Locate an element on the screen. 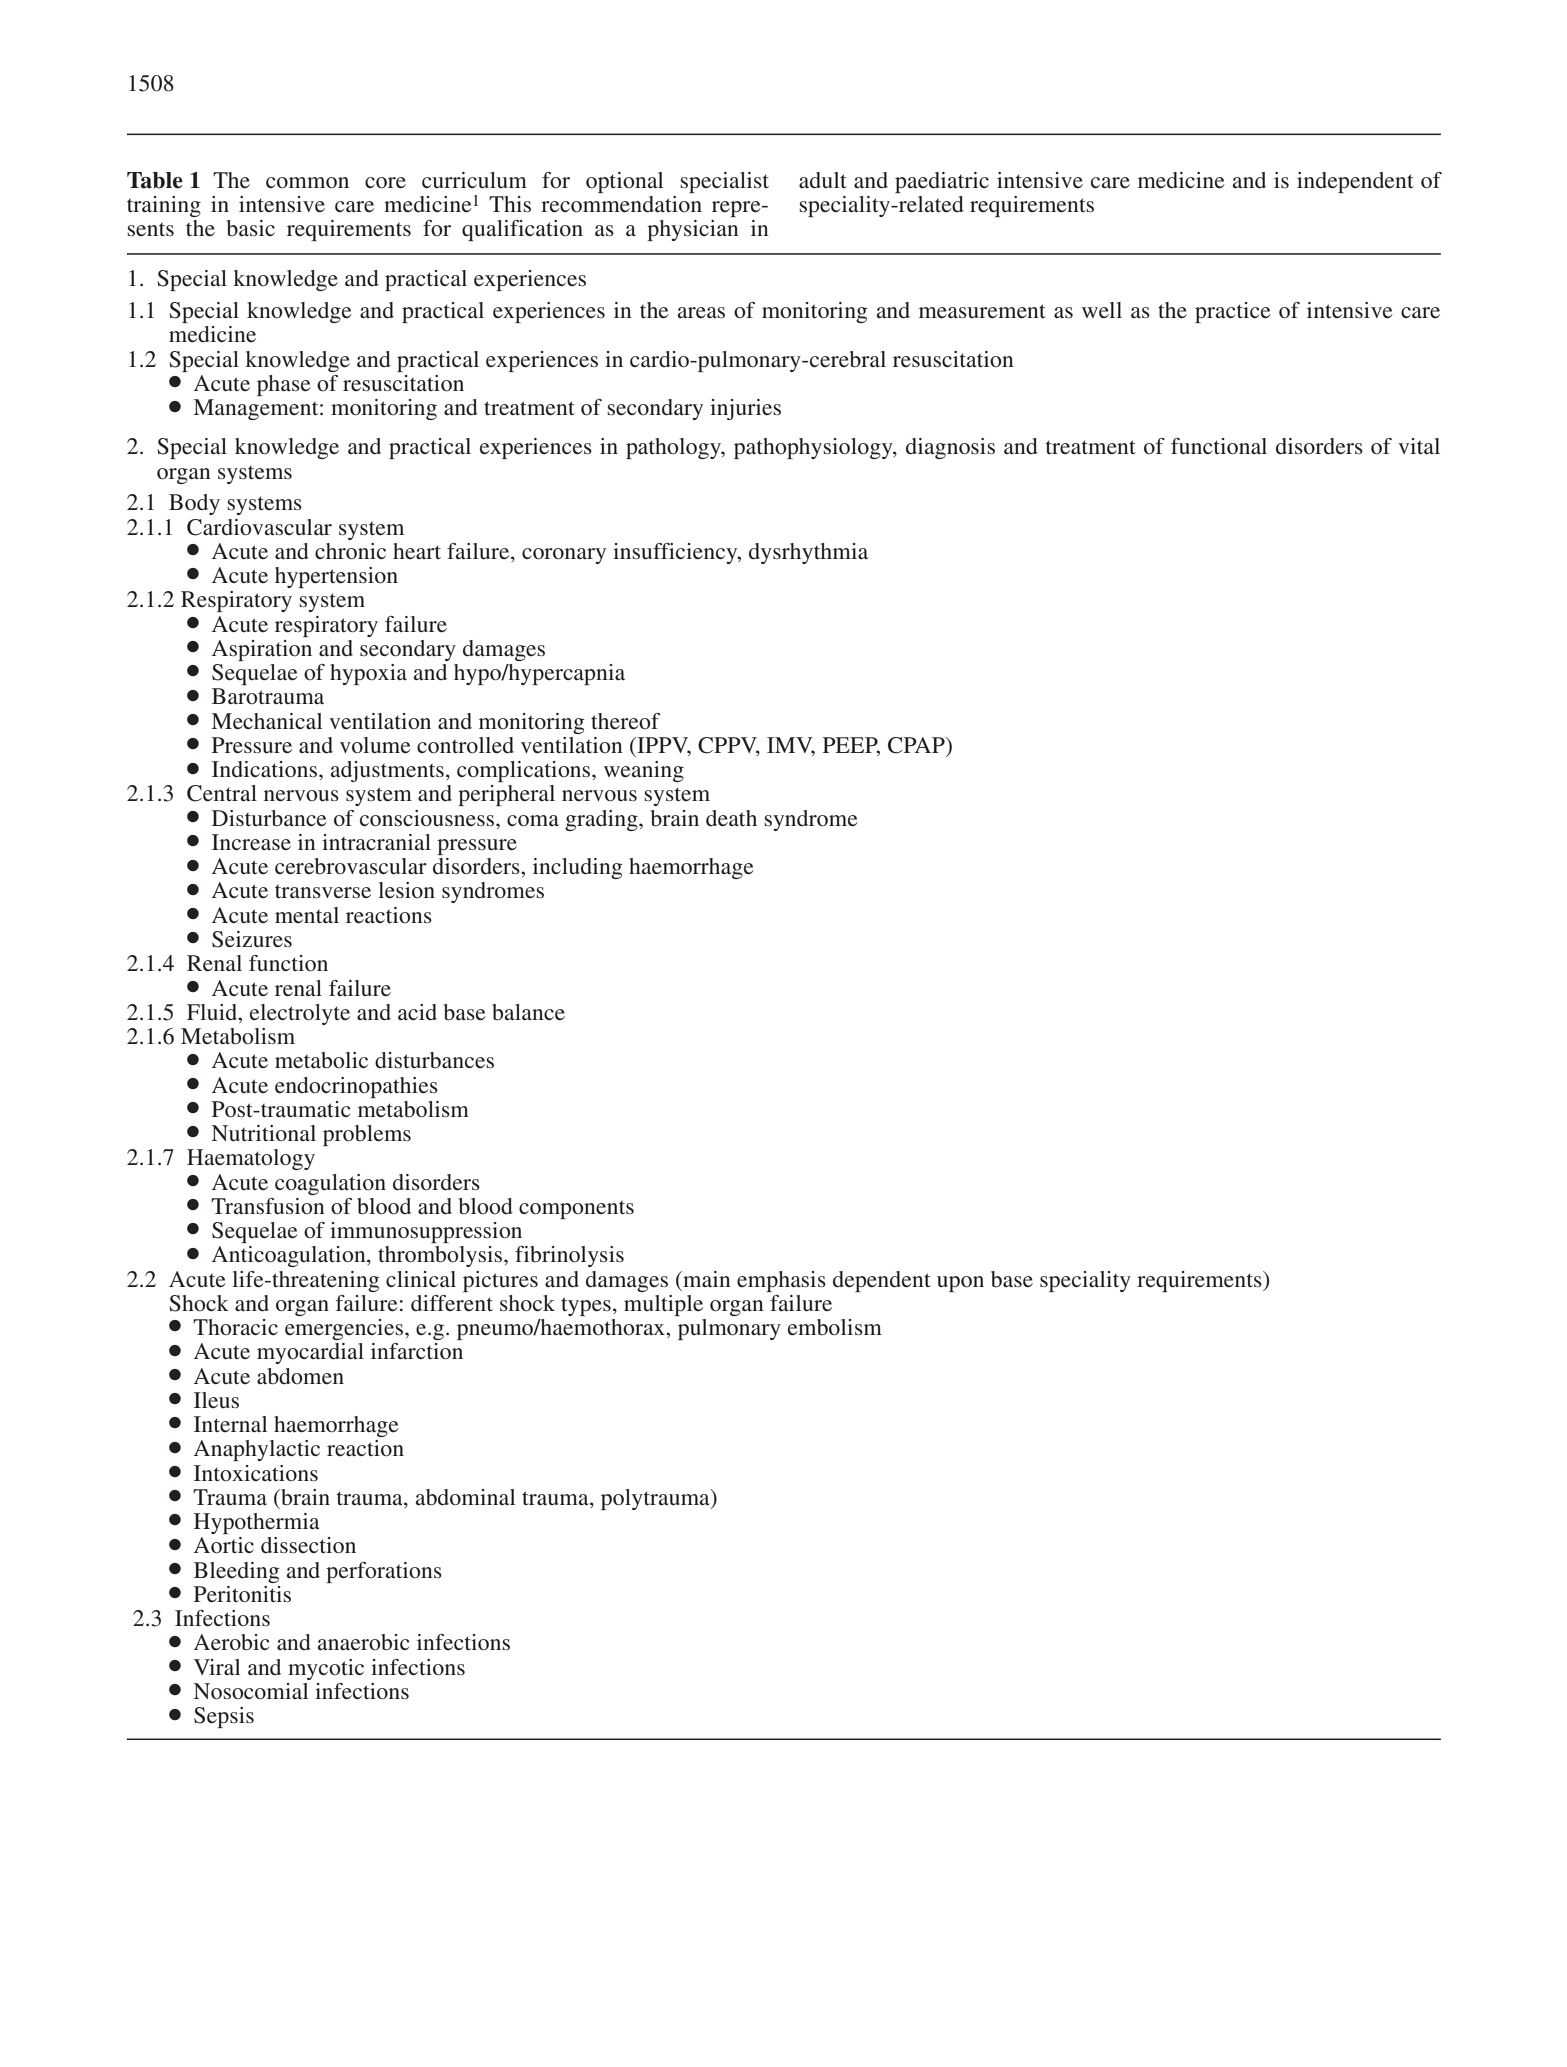 The image size is (1567, 2067). basic is located at coordinates (251, 228).
